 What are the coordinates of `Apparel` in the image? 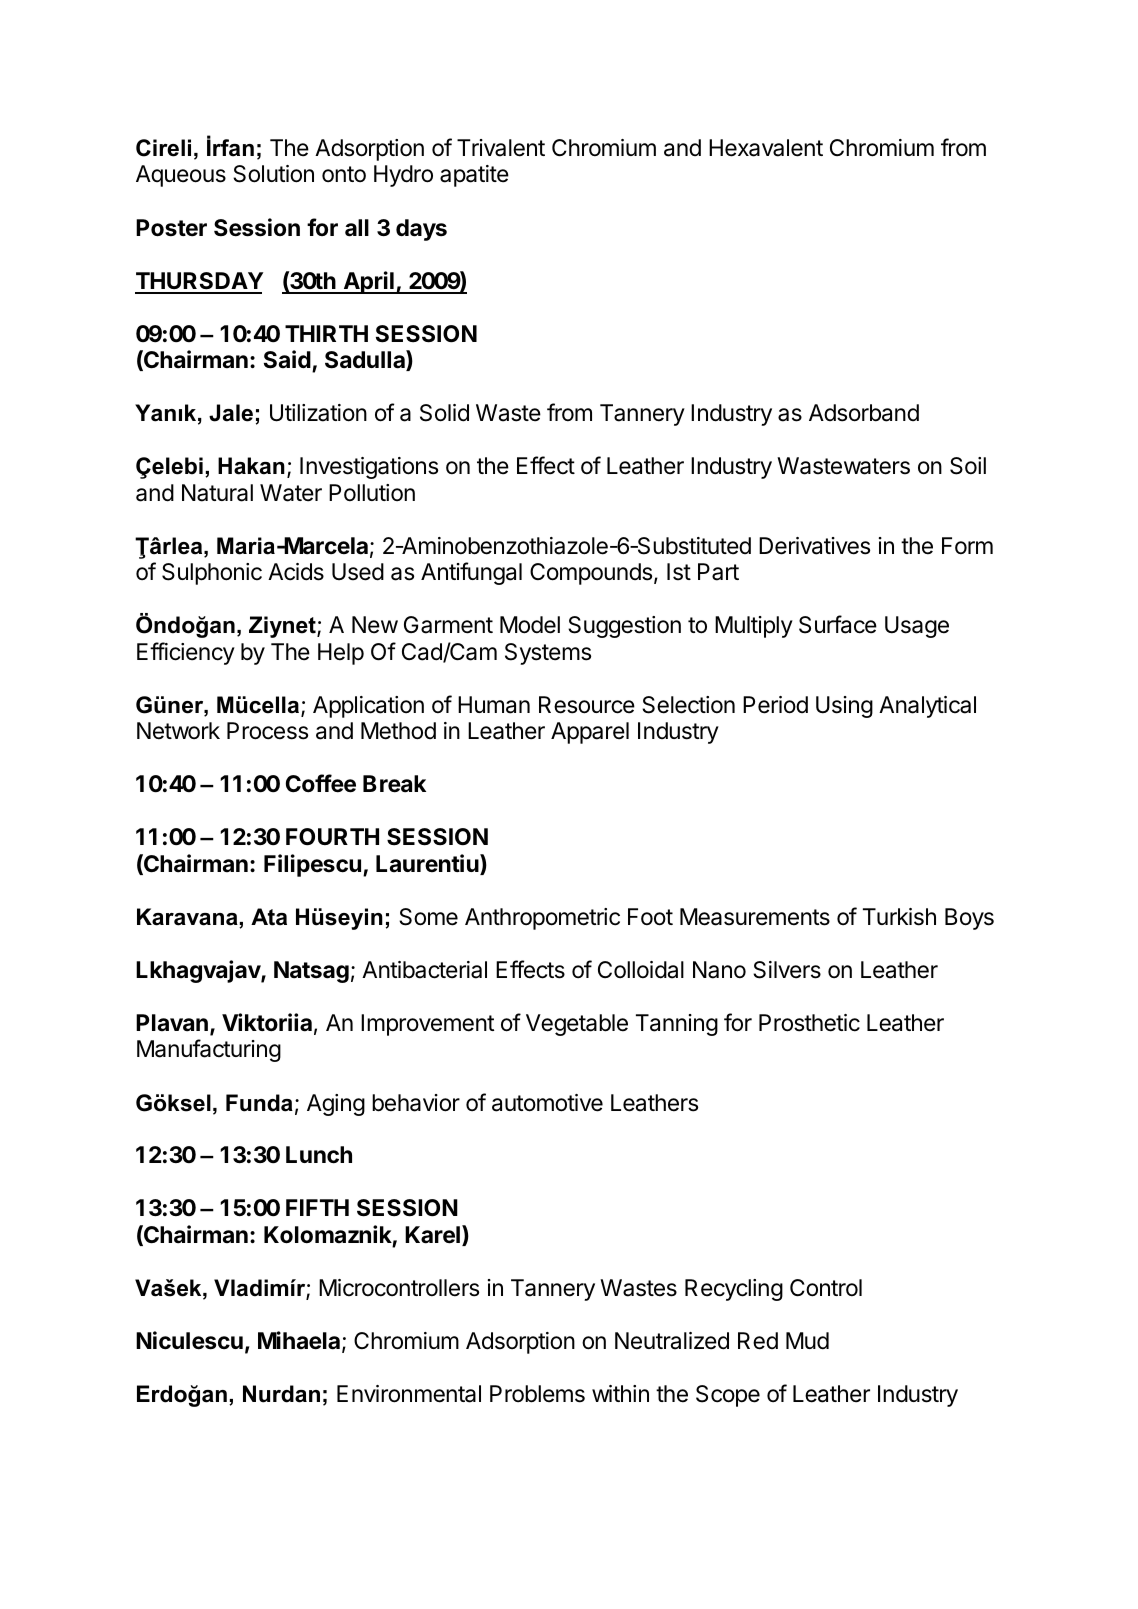 It's located at (590, 733).
